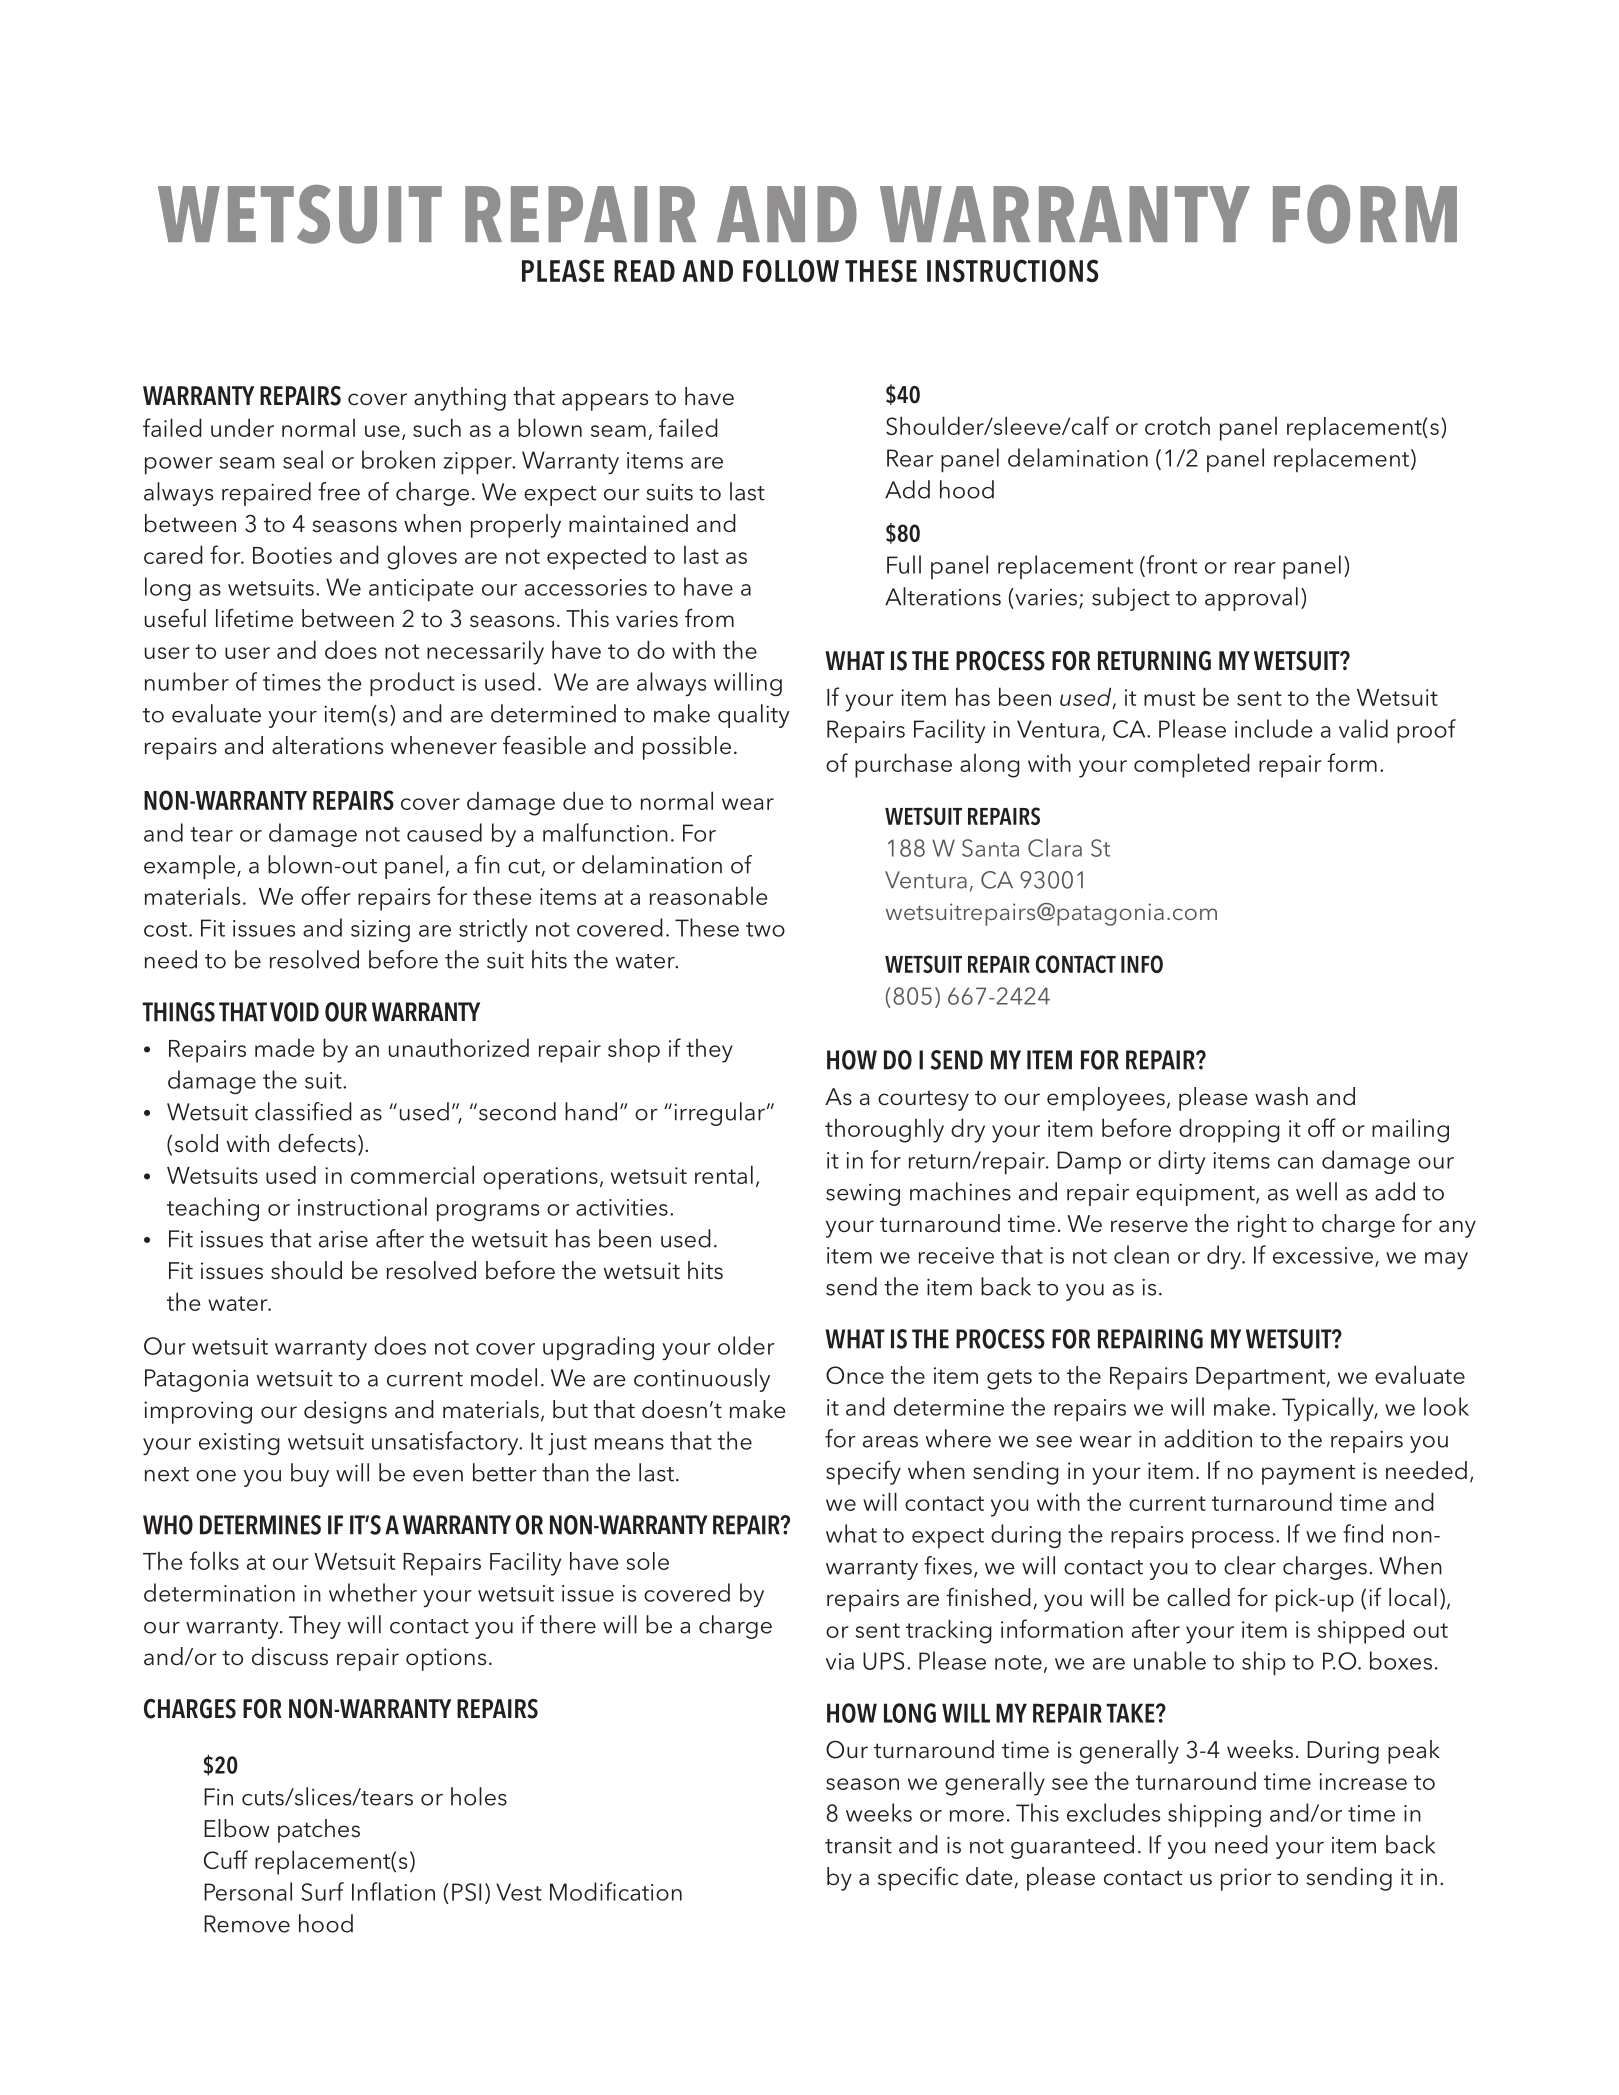 The width and height of the screenshot is (1619, 2095). Describe the element at coordinates (322, 1891) in the screenshot. I see `Surf` at that location.
